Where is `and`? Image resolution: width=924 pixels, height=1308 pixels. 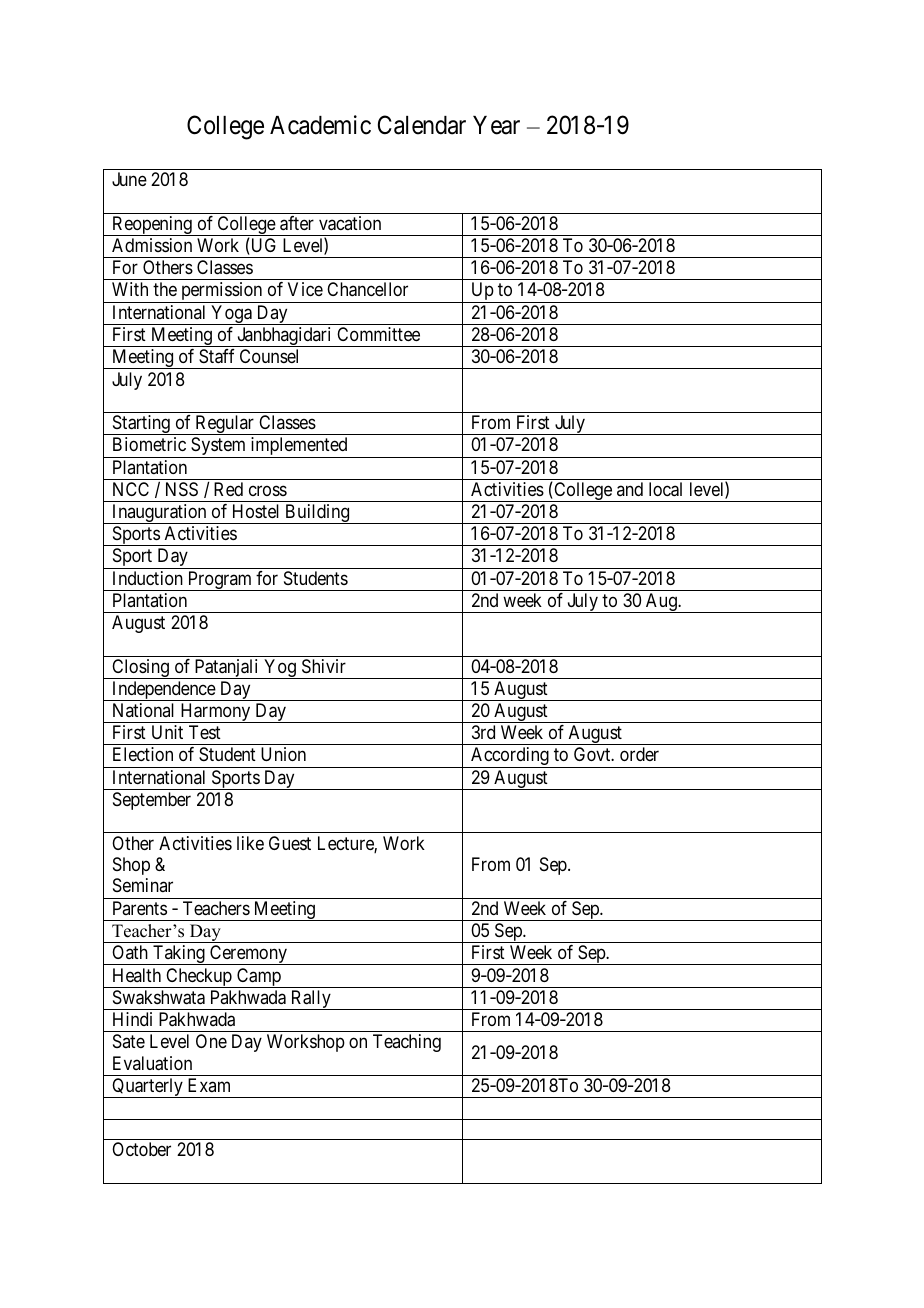
and is located at coordinates (630, 489).
